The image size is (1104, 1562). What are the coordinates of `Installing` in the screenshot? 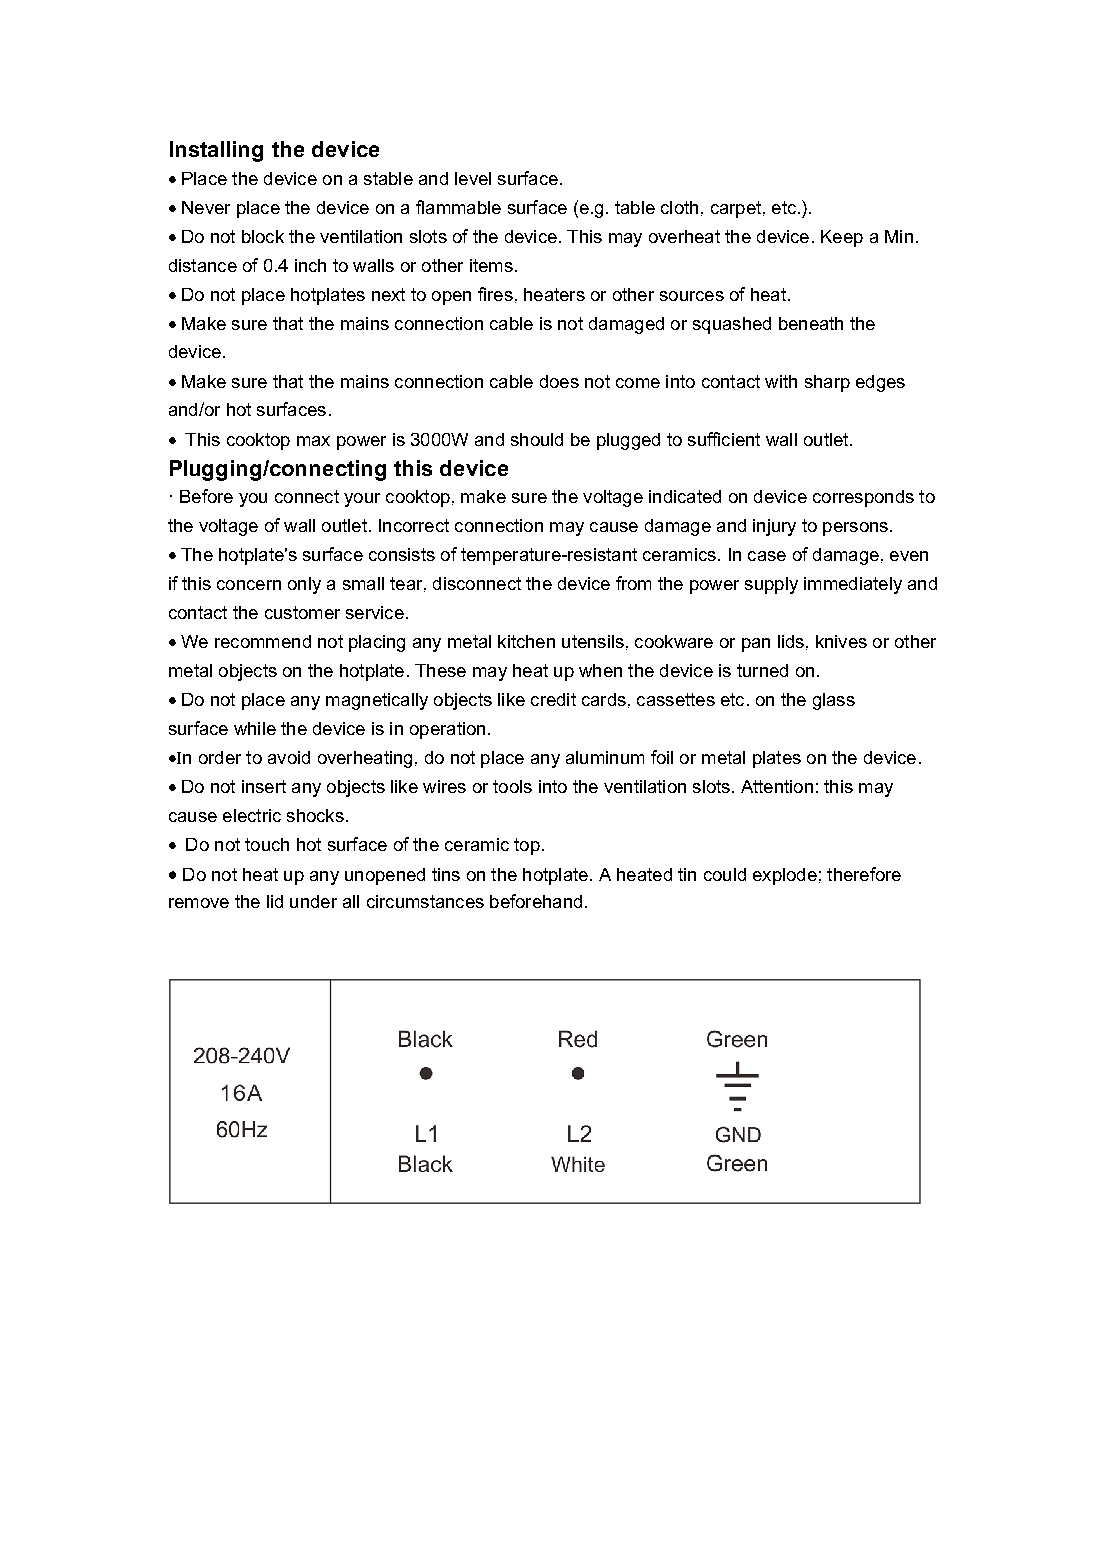 It's located at (216, 151).
